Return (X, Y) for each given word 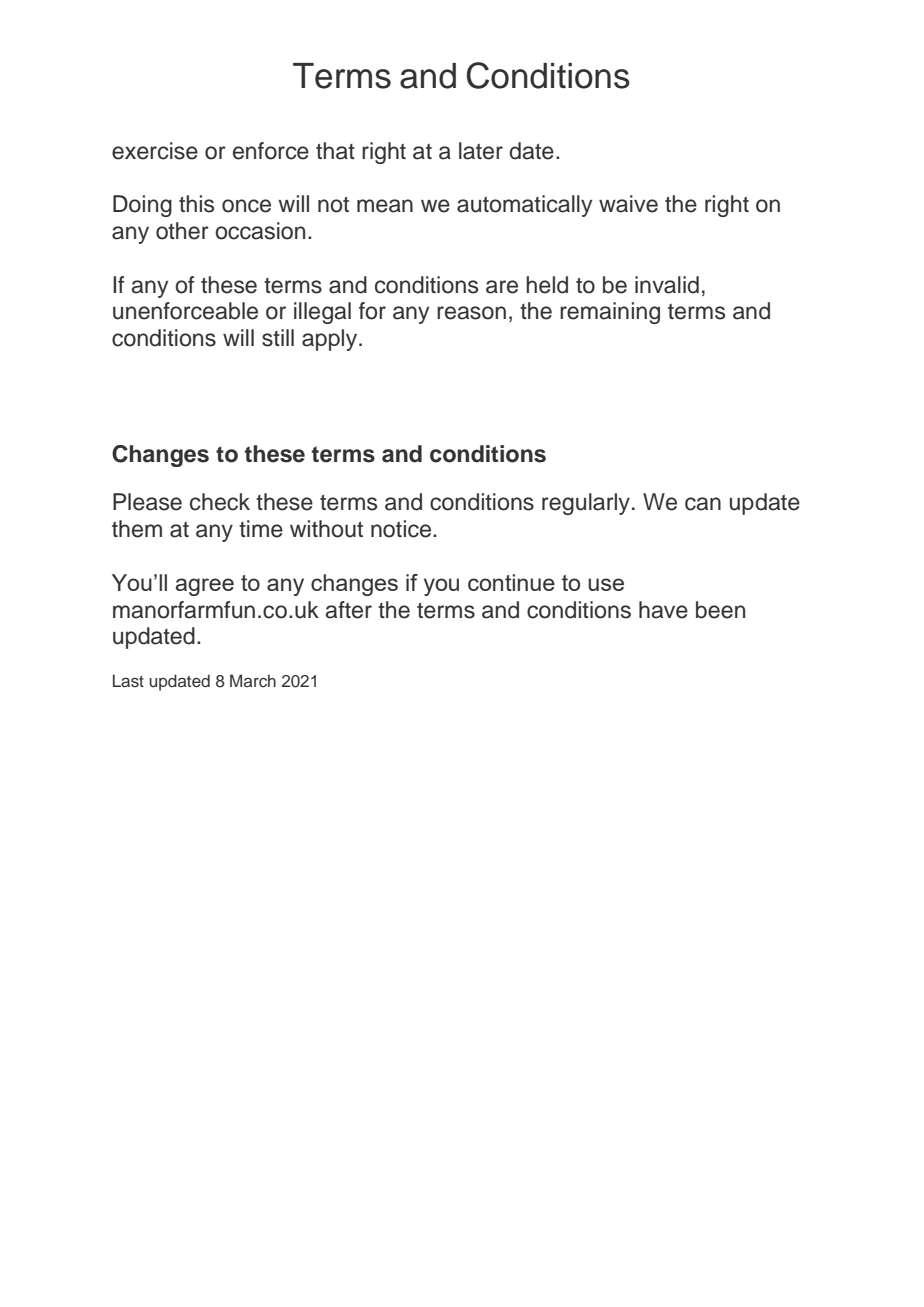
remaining (610, 313)
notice (402, 529)
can (703, 504)
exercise (155, 151)
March (253, 681)
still (278, 338)
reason (471, 313)
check (220, 502)
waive (628, 204)
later (481, 151)
